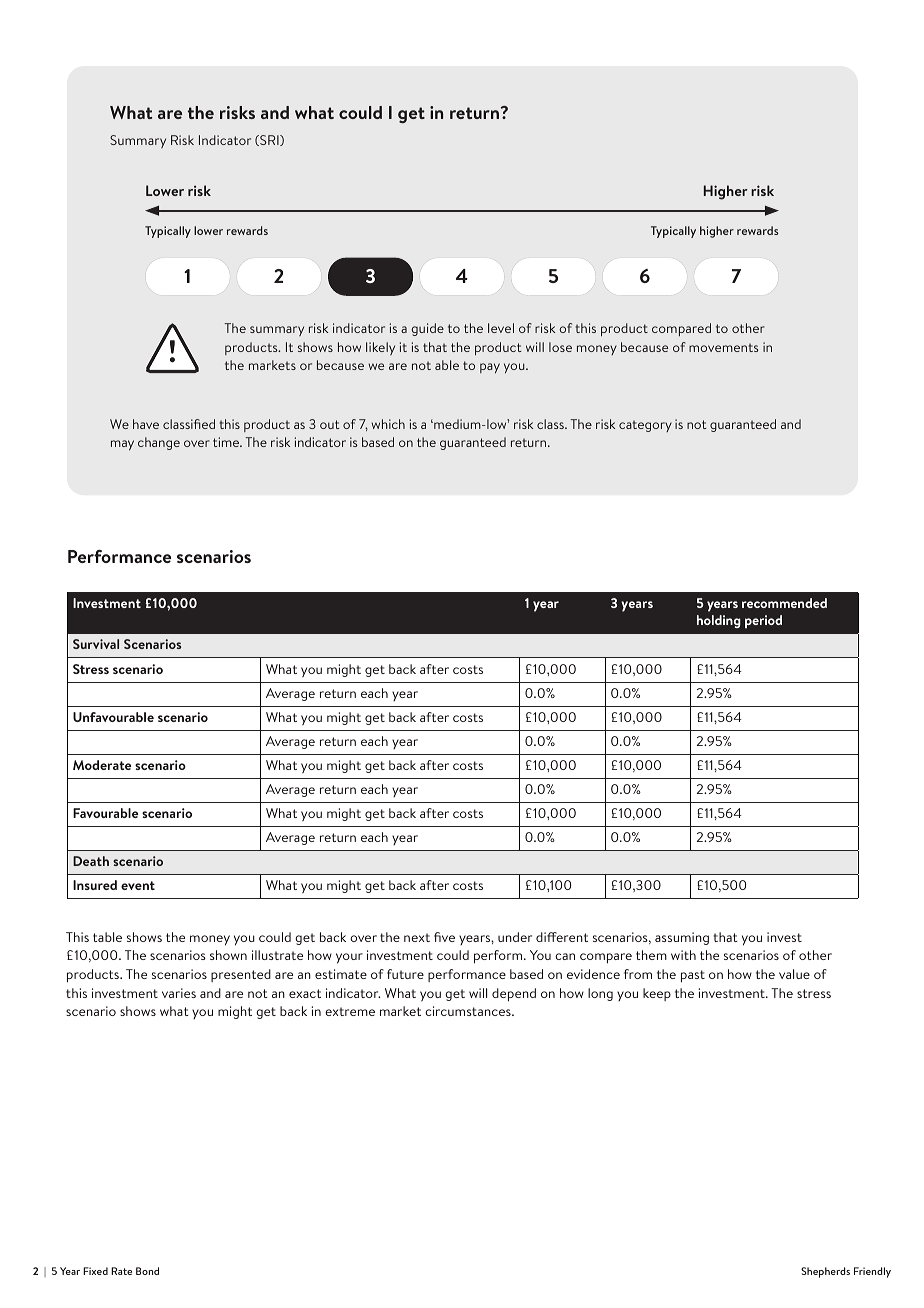 This screenshot has height=1308, width=924. What do you see at coordinates (501, 328) in the screenshot?
I see `level` at bounding box center [501, 328].
